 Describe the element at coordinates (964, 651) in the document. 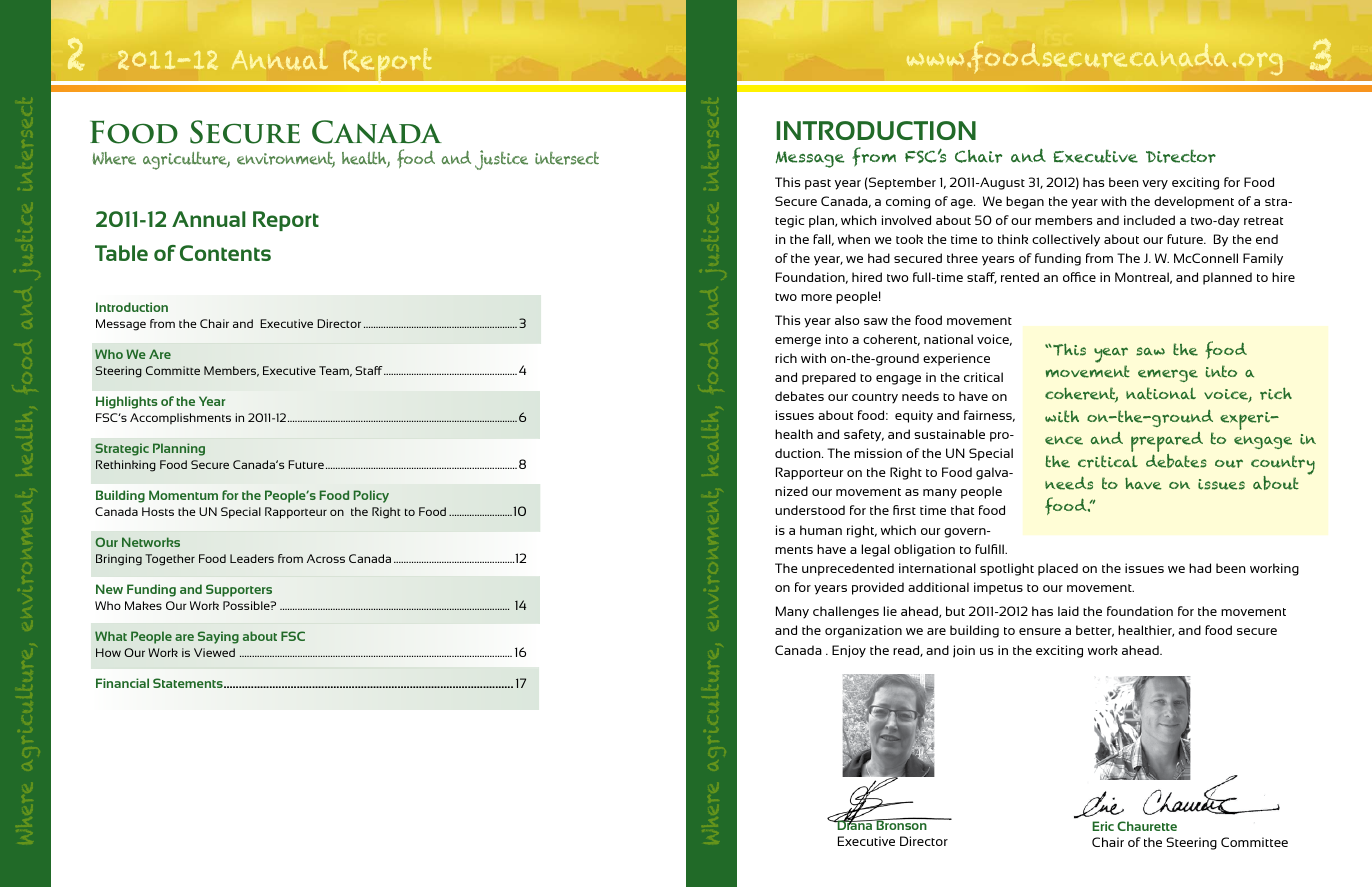

I see `join` at that location.
